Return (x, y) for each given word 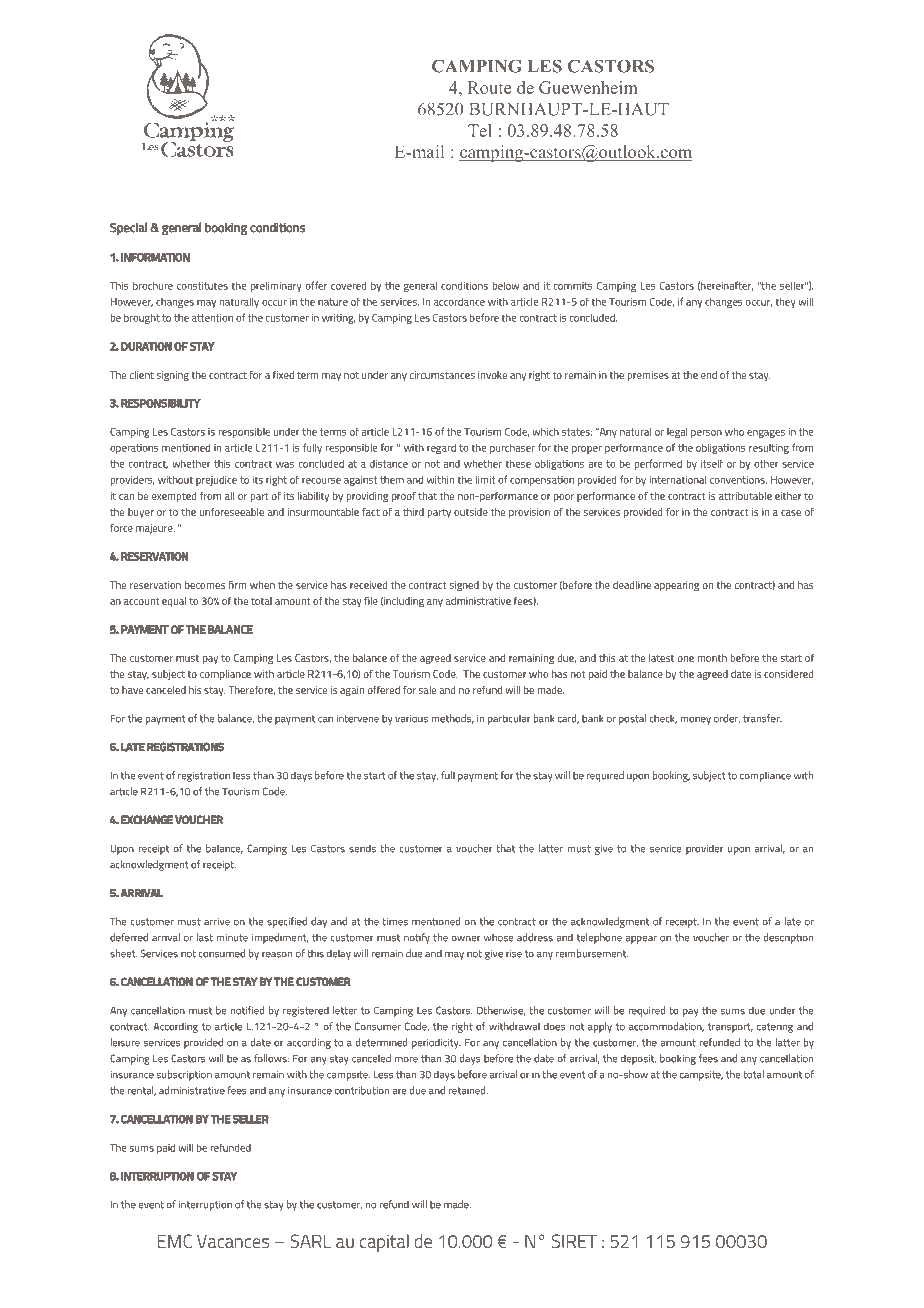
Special (128, 228)
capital (384, 1243)
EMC (175, 1241)
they (786, 303)
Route (489, 87)
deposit (638, 1059)
